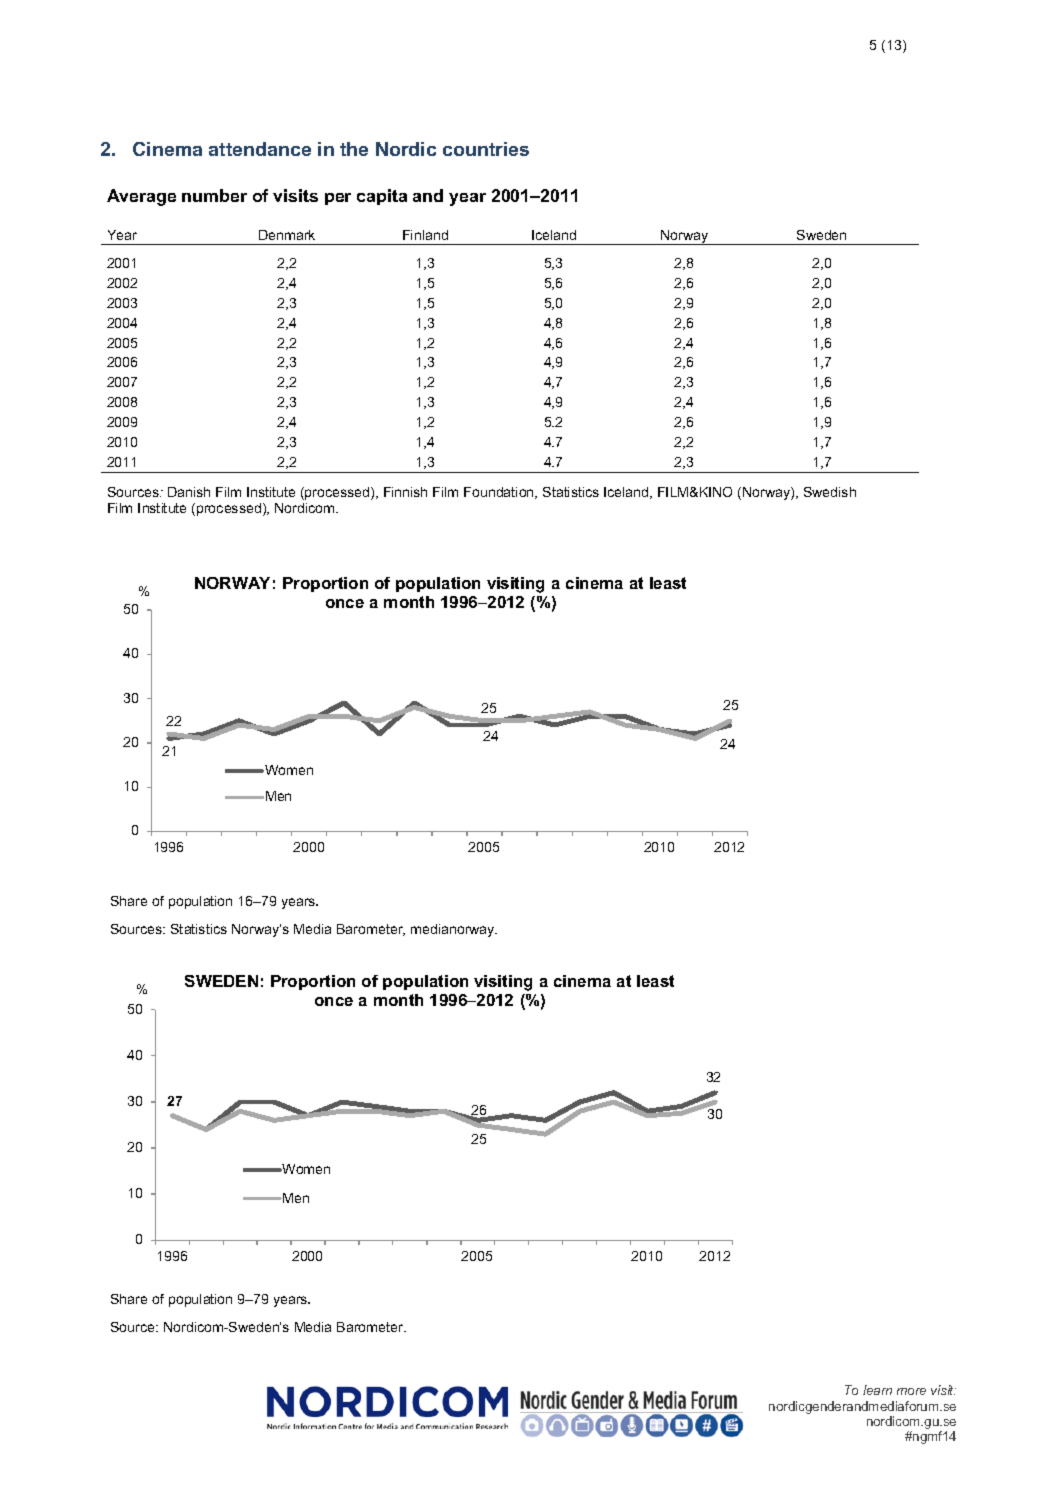 The height and width of the image is (1497, 1058). What do you see at coordinates (405, 492) in the image?
I see `Finnish` at bounding box center [405, 492].
